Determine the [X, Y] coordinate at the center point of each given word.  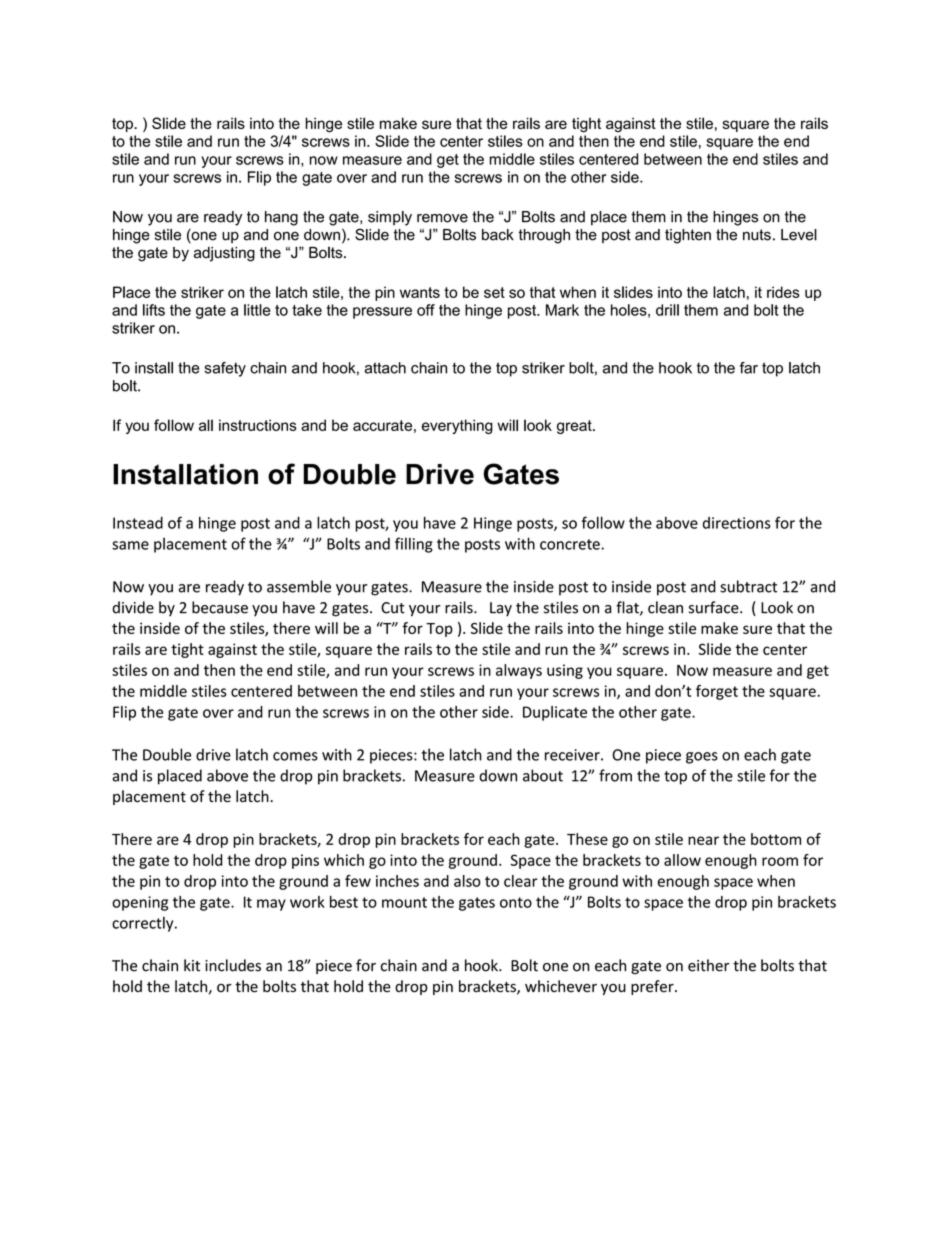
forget [717, 692]
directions [737, 523]
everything [457, 426]
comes [295, 756]
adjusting [224, 254]
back [498, 235]
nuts [757, 235]
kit [192, 965]
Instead [138, 523]
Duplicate [555, 713]
